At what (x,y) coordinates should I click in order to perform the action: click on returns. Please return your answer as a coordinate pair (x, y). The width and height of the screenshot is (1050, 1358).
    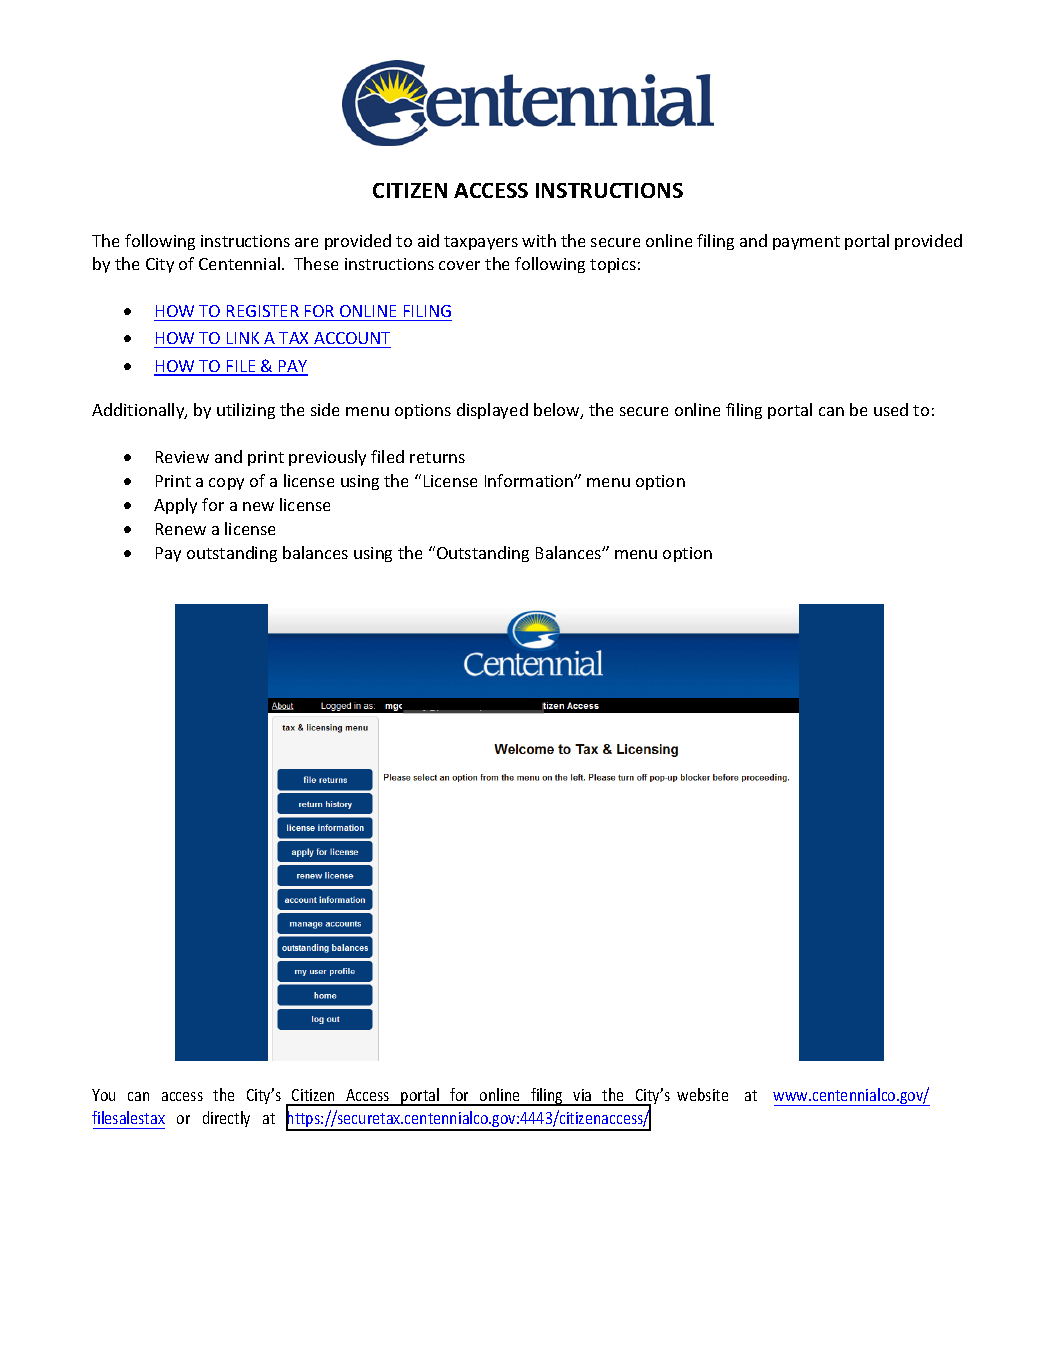
    Looking at the image, I should click on (437, 457).
